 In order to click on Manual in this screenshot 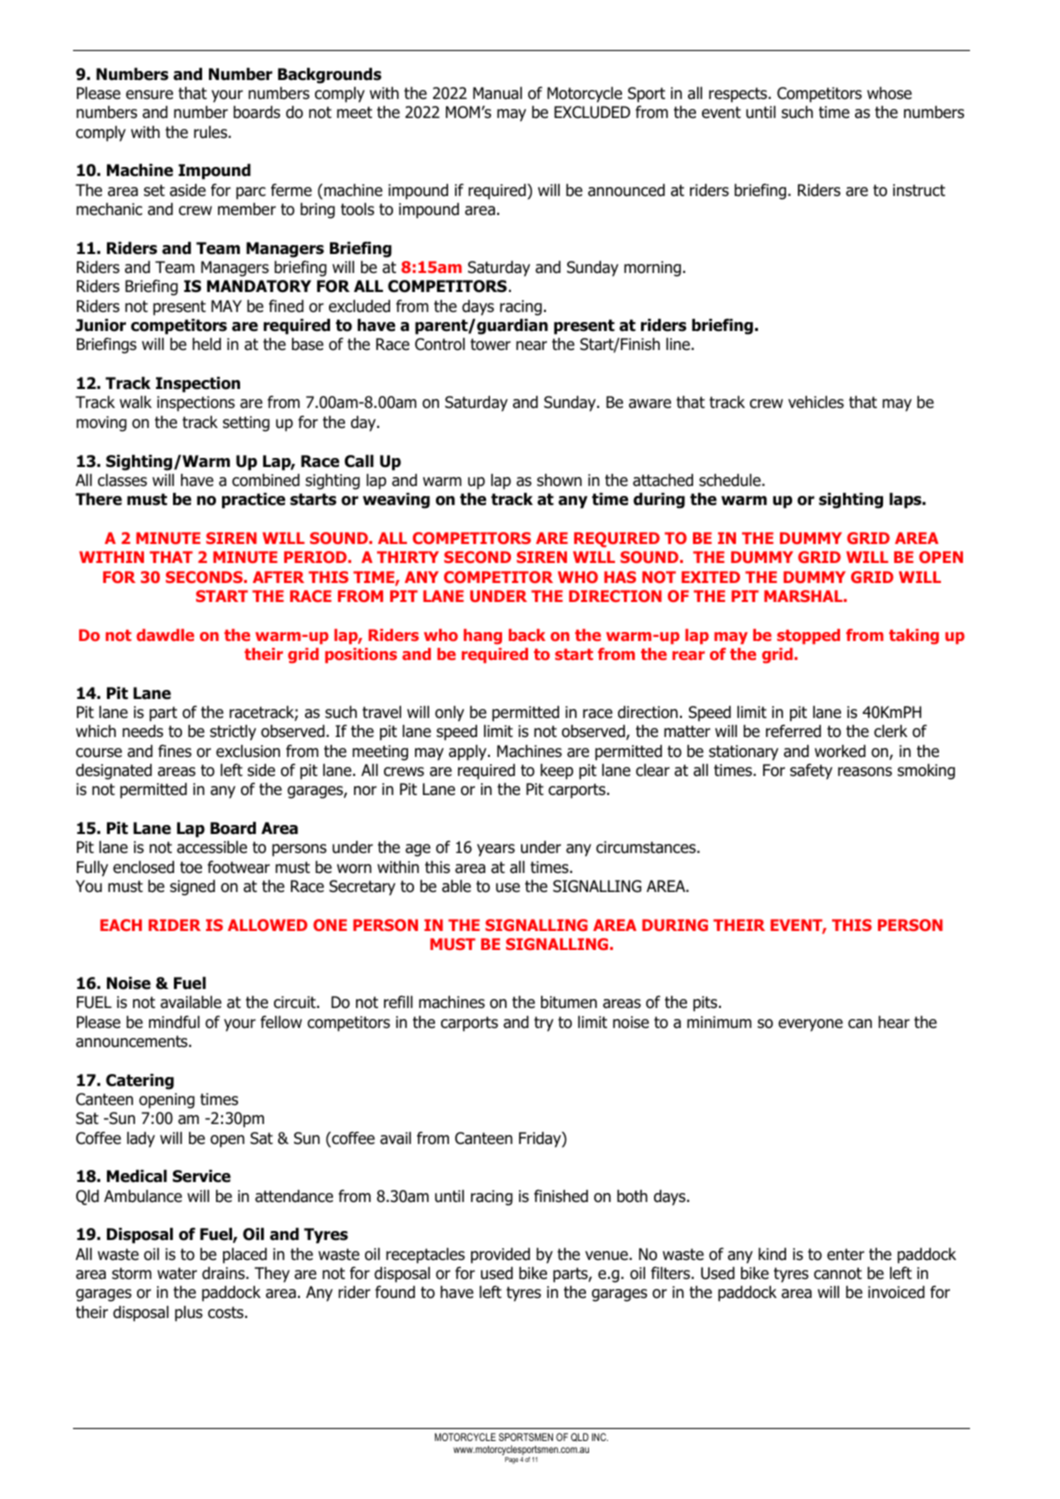, I will do `click(497, 93)`.
